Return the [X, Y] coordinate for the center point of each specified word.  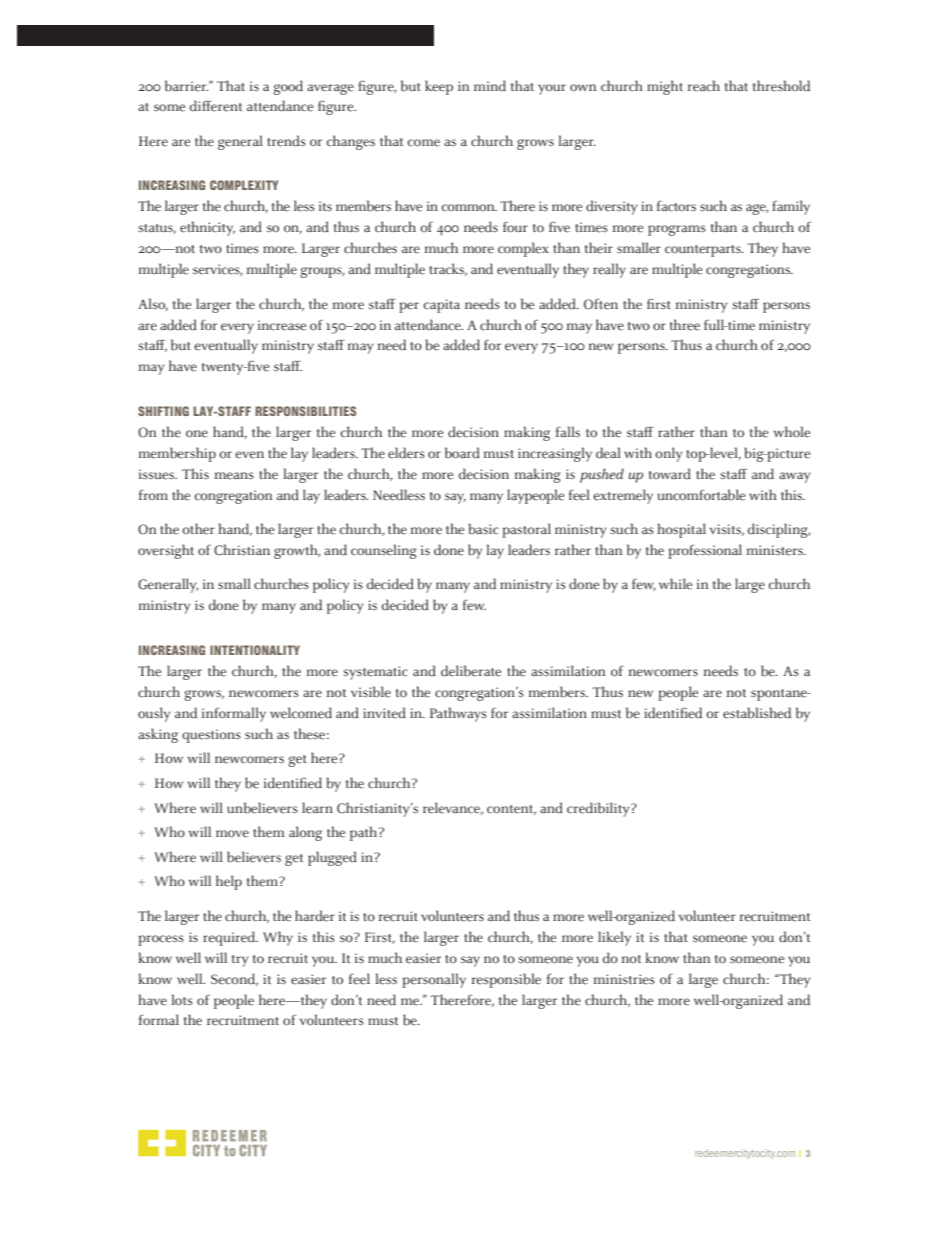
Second [234, 979]
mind [490, 86]
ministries [624, 979]
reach [704, 86]
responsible [506, 980]
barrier [186, 86]
